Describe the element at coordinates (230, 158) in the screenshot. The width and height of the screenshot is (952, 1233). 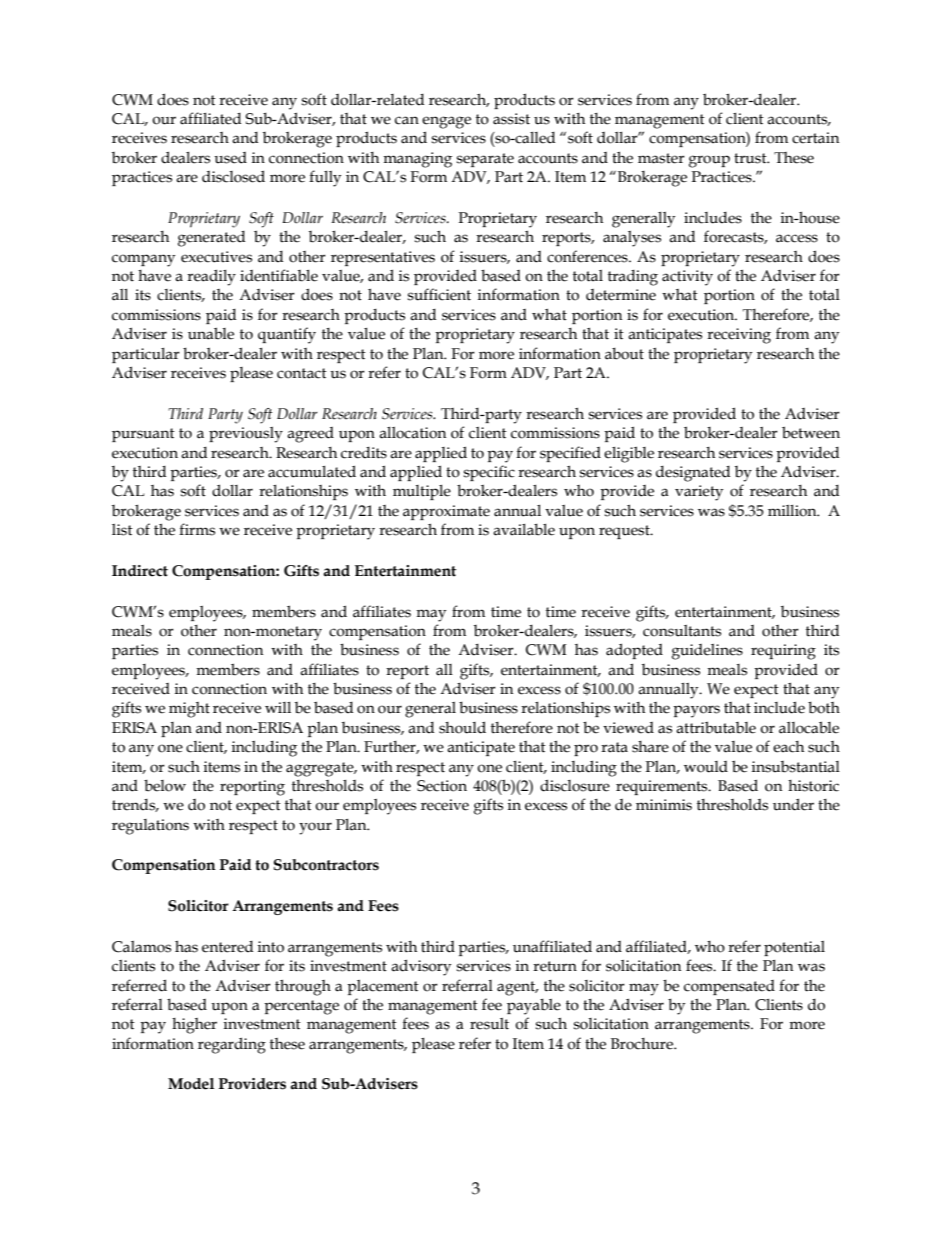
I see `used` at that location.
